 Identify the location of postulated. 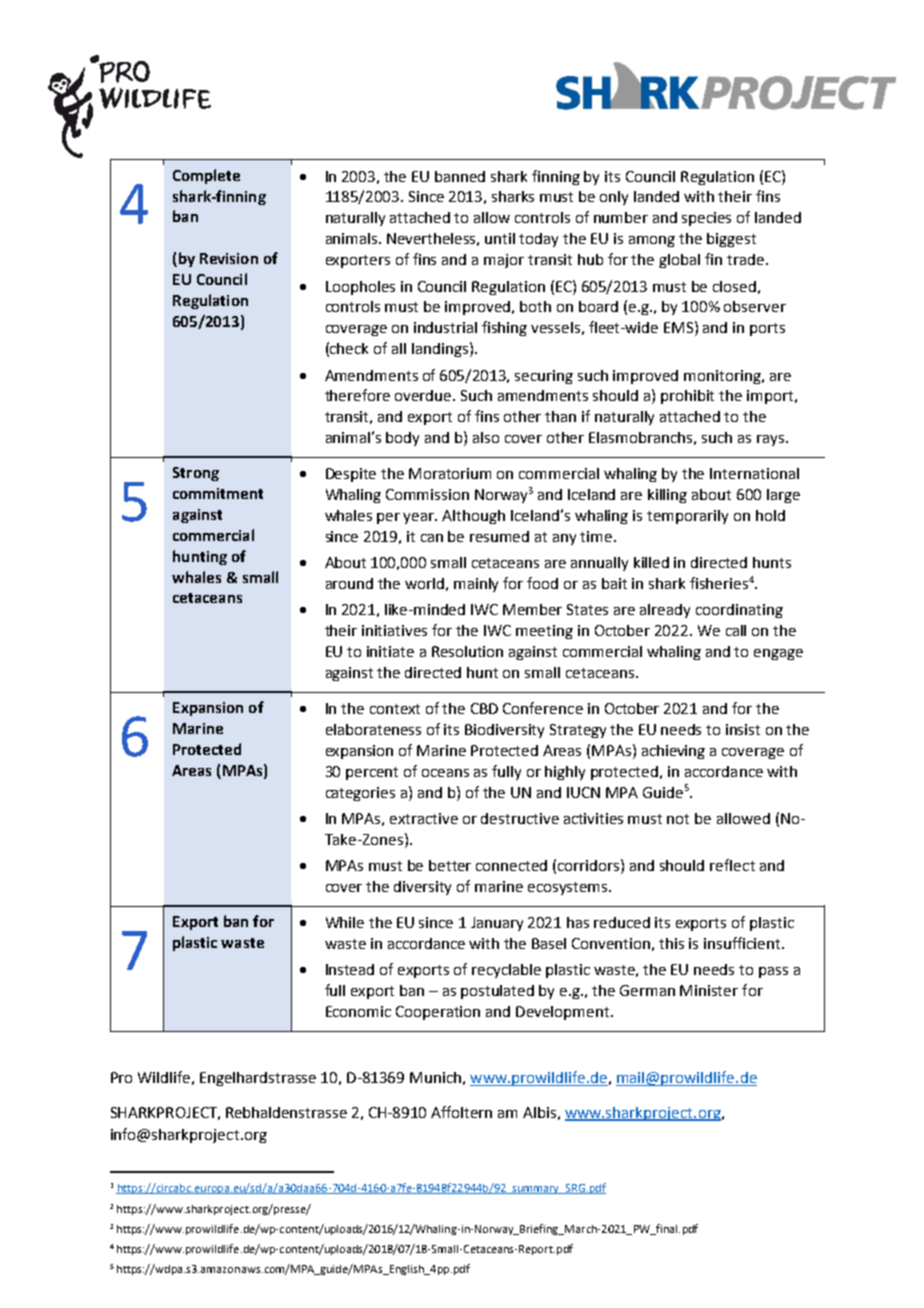
(497, 992).
